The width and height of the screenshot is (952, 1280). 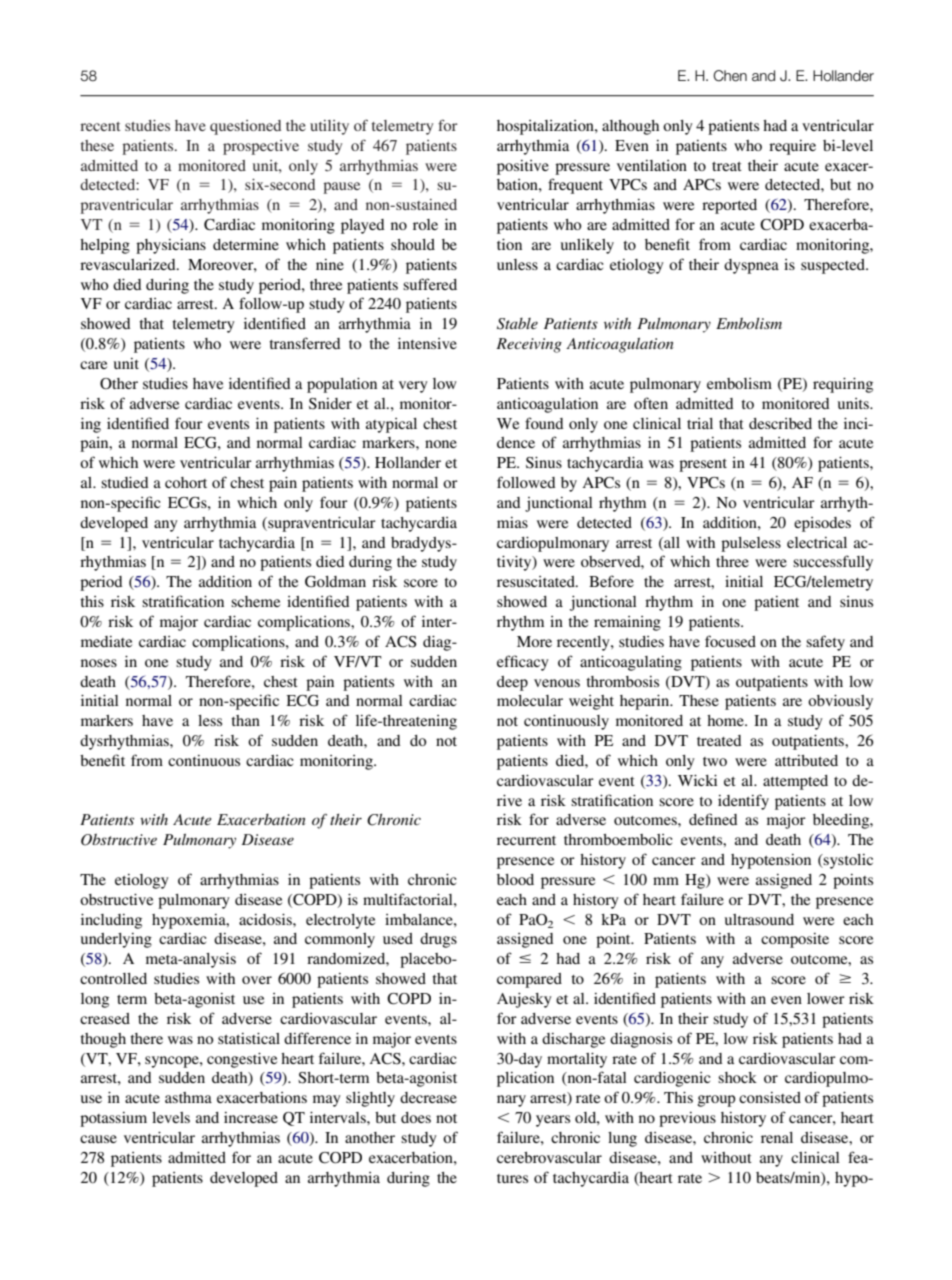 What do you see at coordinates (523, 167) in the screenshot?
I see `positive` at bounding box center [523, 167].
